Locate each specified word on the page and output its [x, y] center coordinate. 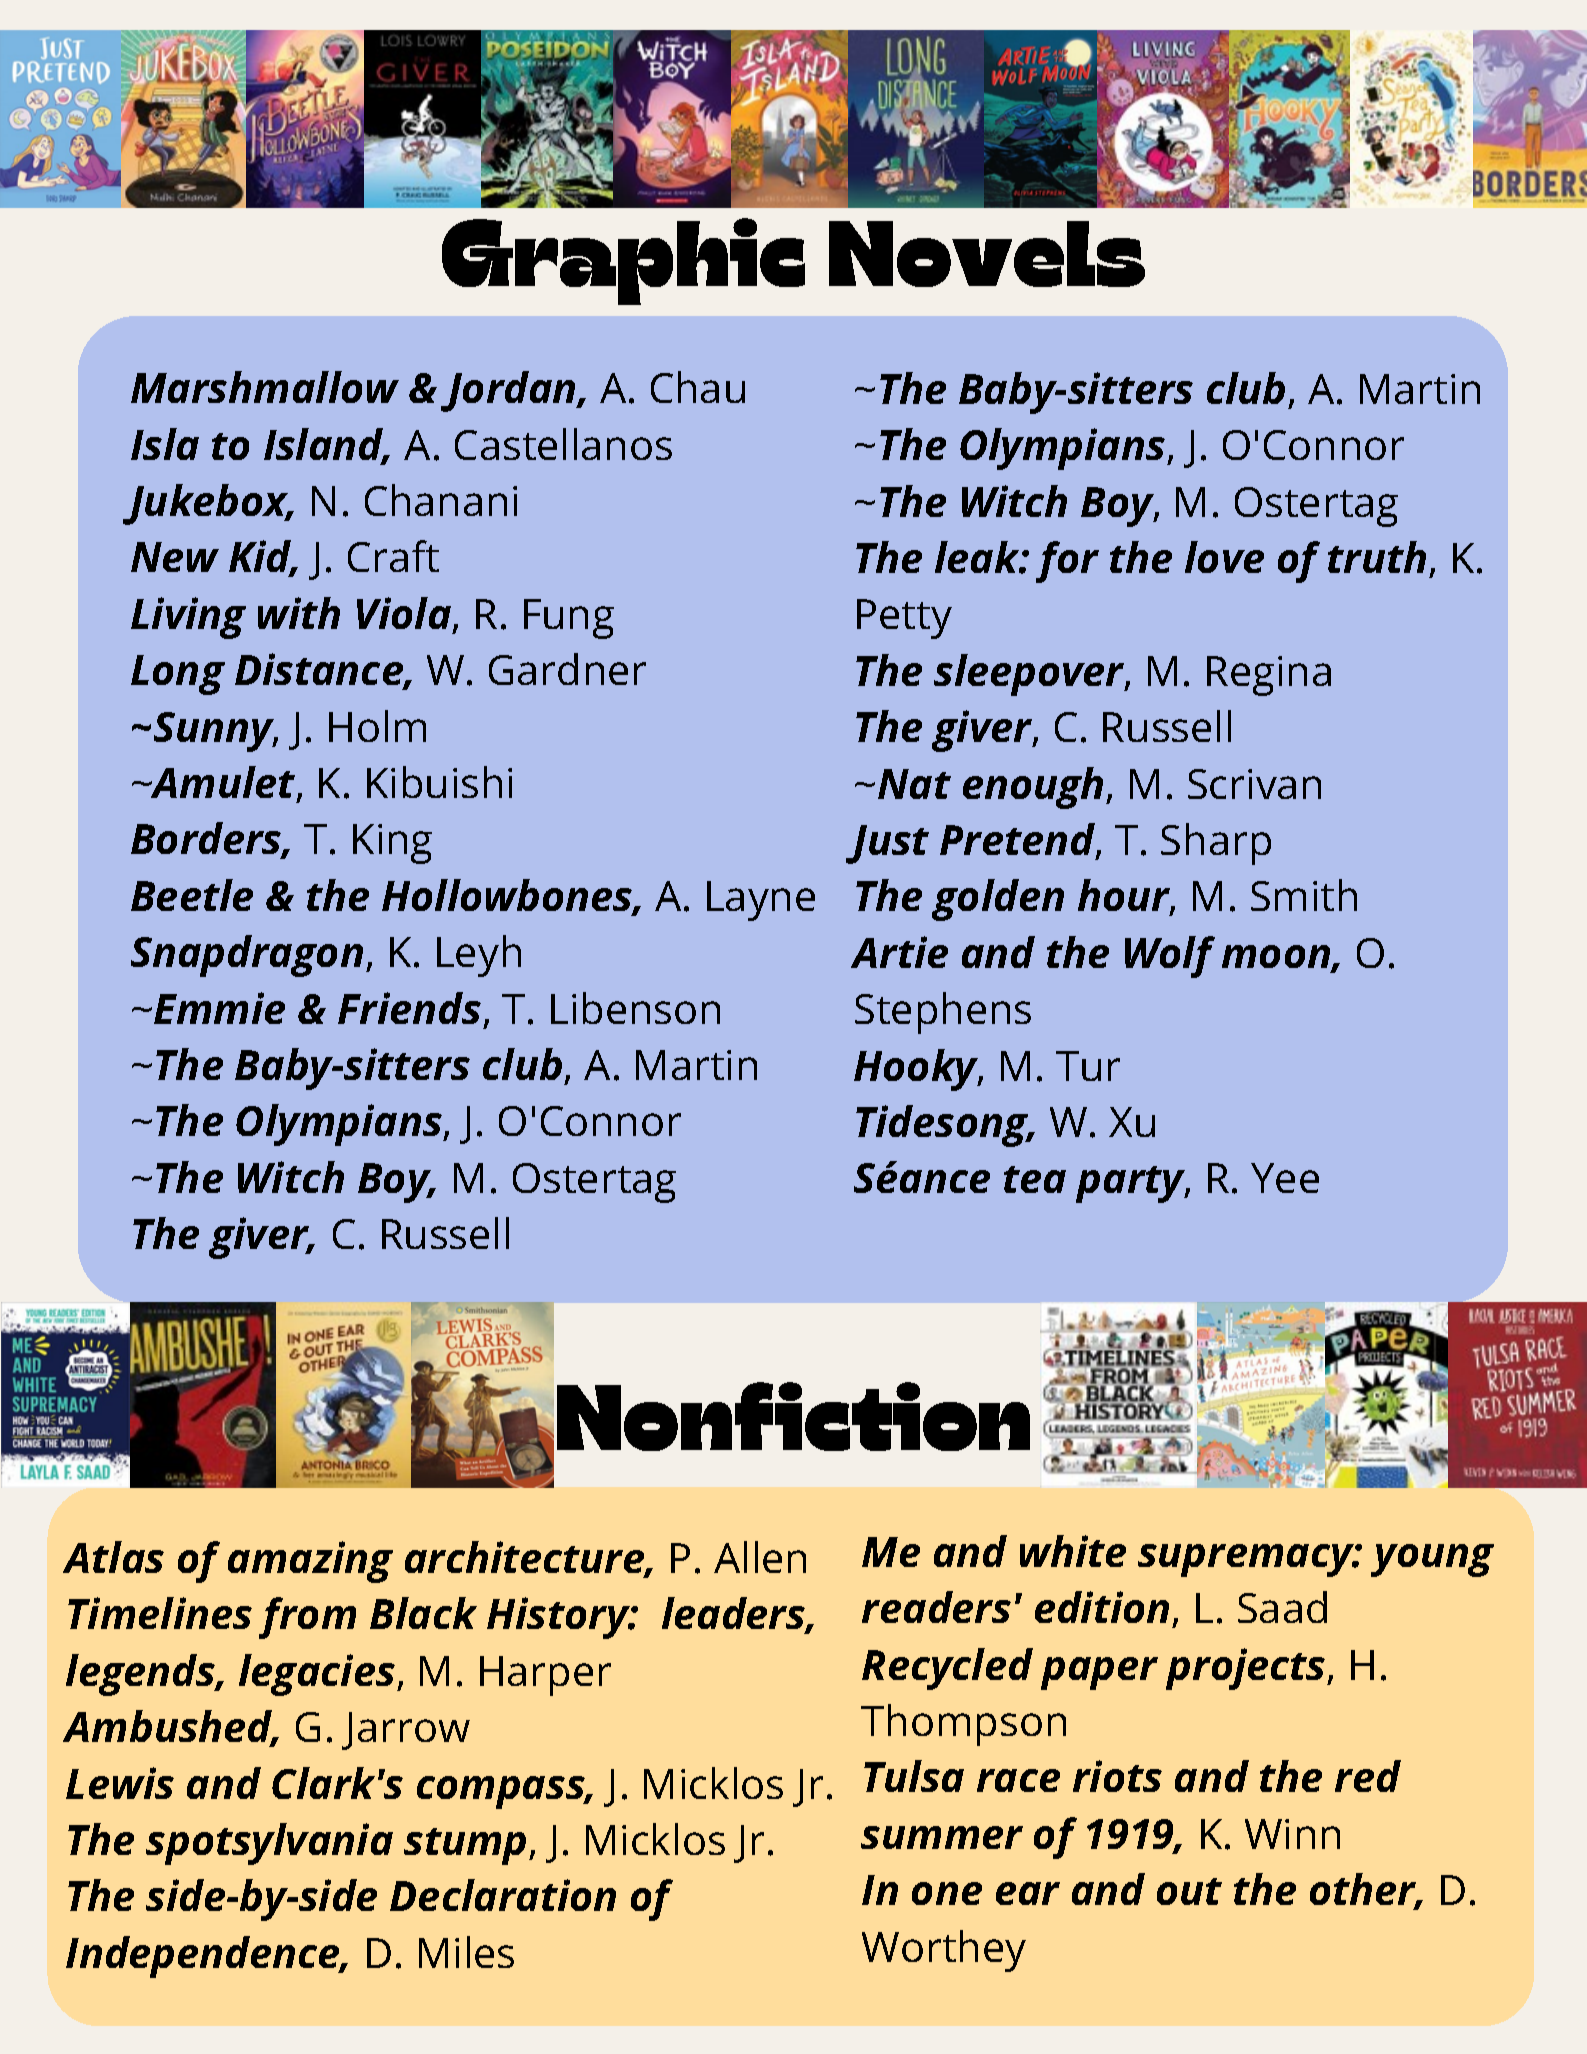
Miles [466, 1952]
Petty [904, 619]
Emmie [219, 1008]
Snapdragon [247, 956]
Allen [760, 1557]
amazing [310, 1562]
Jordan [509, 391]
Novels [987, 254]
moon [1277, 958]
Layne [761, 901]
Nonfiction [793, 1416]
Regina [1269, 676]
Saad [1282, 1607]
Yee [1285, 1178]
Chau [698, 387]
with [299, 613]
